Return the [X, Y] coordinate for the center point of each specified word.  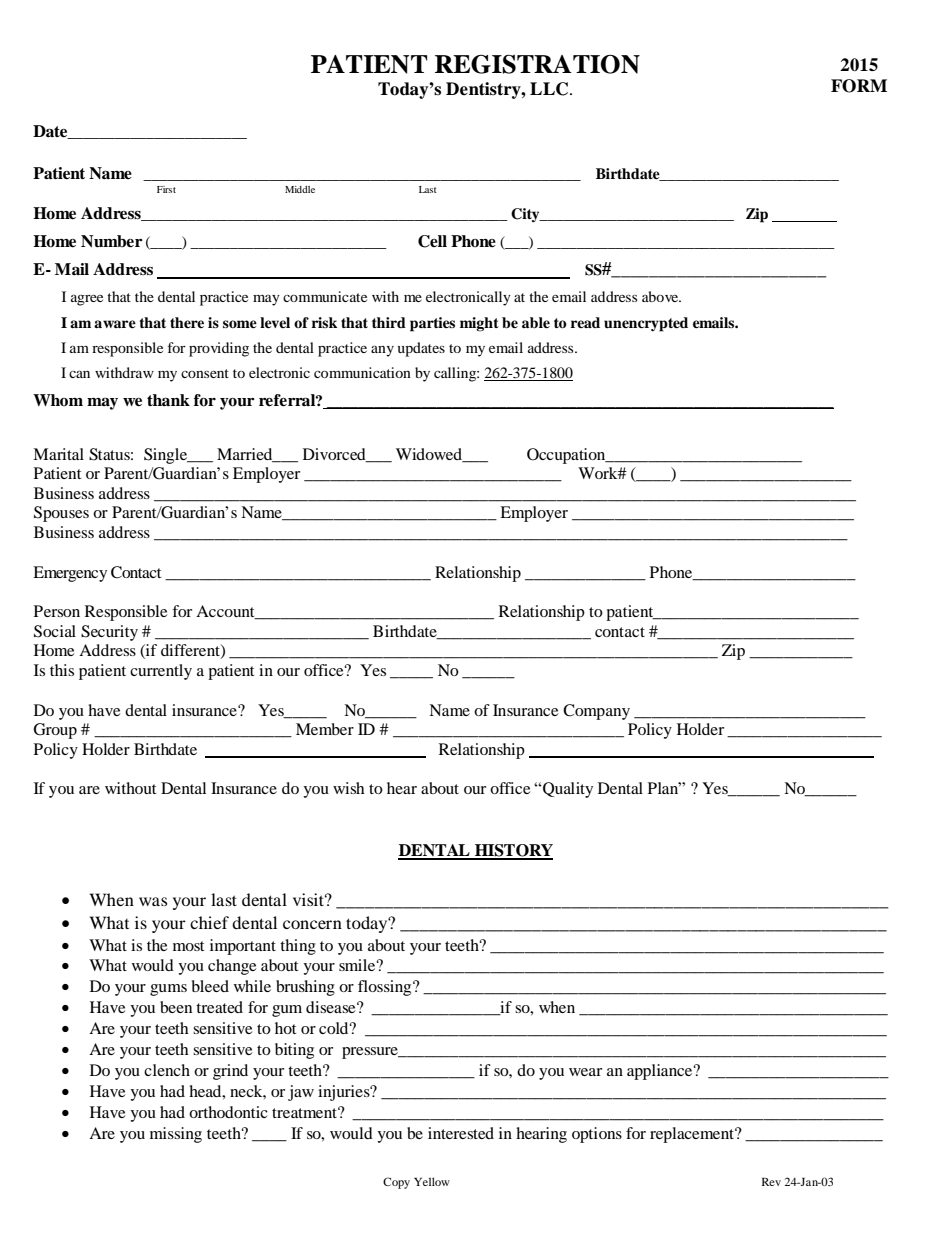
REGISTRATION [537, 64]
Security [109, 633]
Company [596, 712]
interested [461, 1133]
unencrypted [646, 324]
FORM [859, 86]
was [153, 901]
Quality [567, 790]
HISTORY [513, 851]
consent [205, 373]
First [166, 189]
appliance [661, 1072]
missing [176, 1135]
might [479, 324]
